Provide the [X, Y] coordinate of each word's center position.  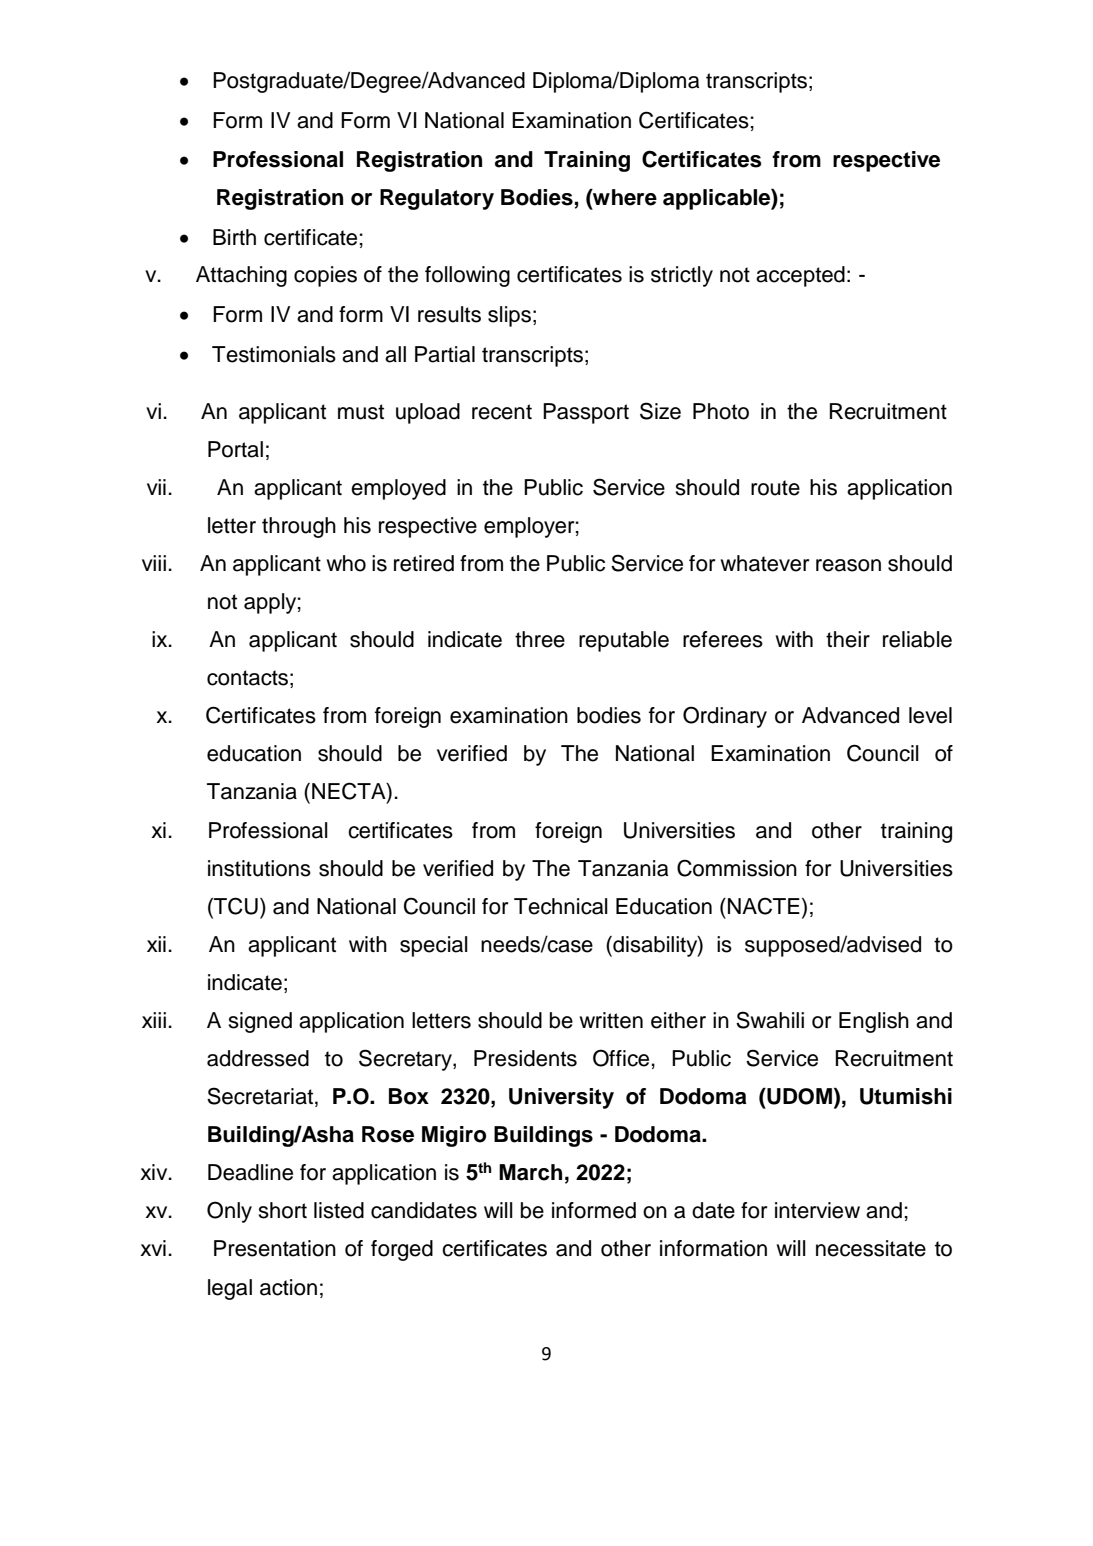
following [467, 276]
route [775, 488]
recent [502, 412]
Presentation [275, 1248]
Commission [737, 868]
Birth [234, 237]
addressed [258, 1058]
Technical [561, 906]
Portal [235, 449]
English [874, 1022]
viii [154, 563]
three [540, 639]
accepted [800, 276]
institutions [259, 868]
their [848, 639]
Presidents [525, 1058]
